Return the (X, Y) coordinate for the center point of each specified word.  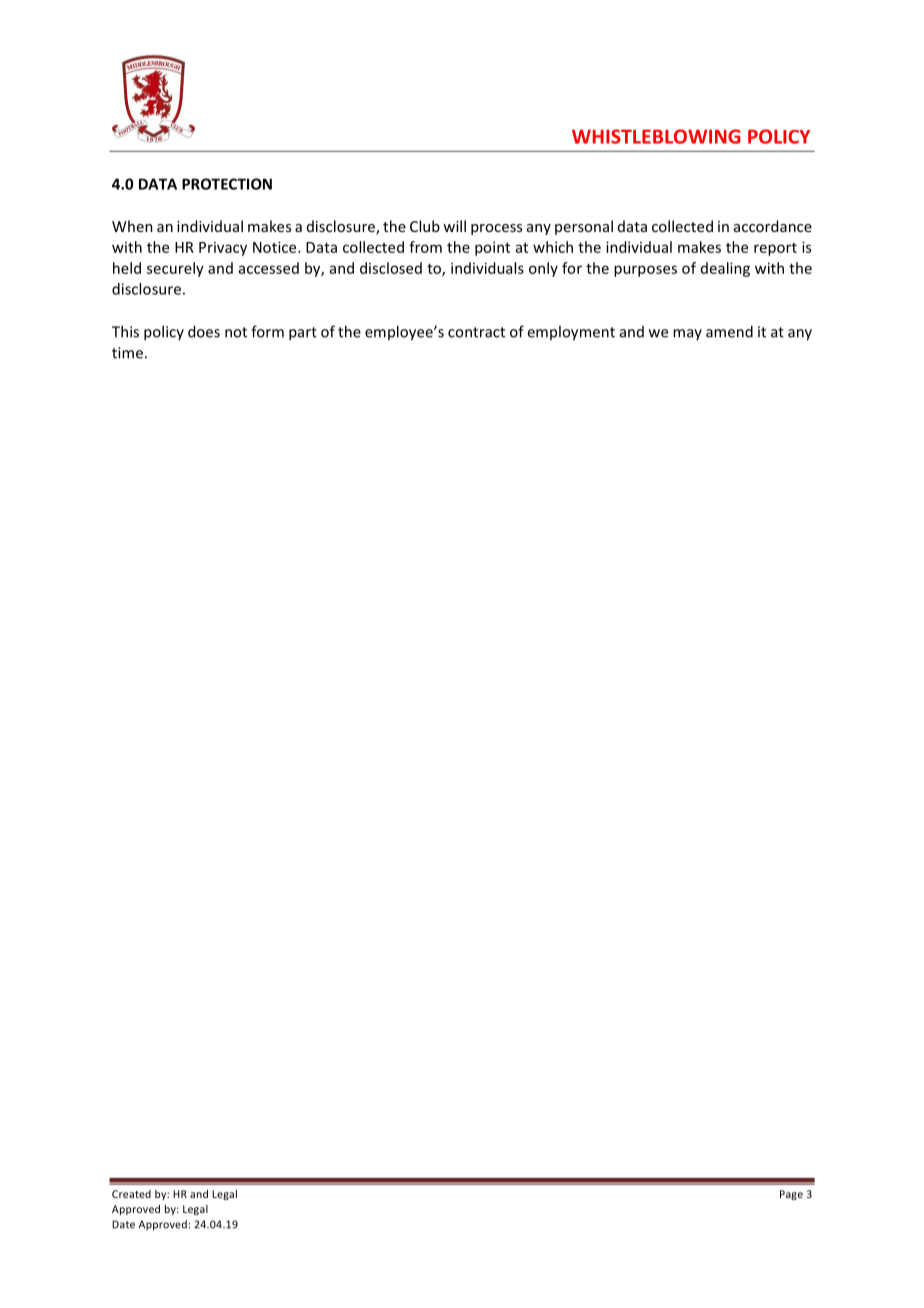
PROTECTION (227, 184)
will (454, 226)
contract (476, 332)
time (127, 353)
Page (791, 1195)
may (687, 334)
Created (131, 1194)
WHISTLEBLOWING (656, 136)
